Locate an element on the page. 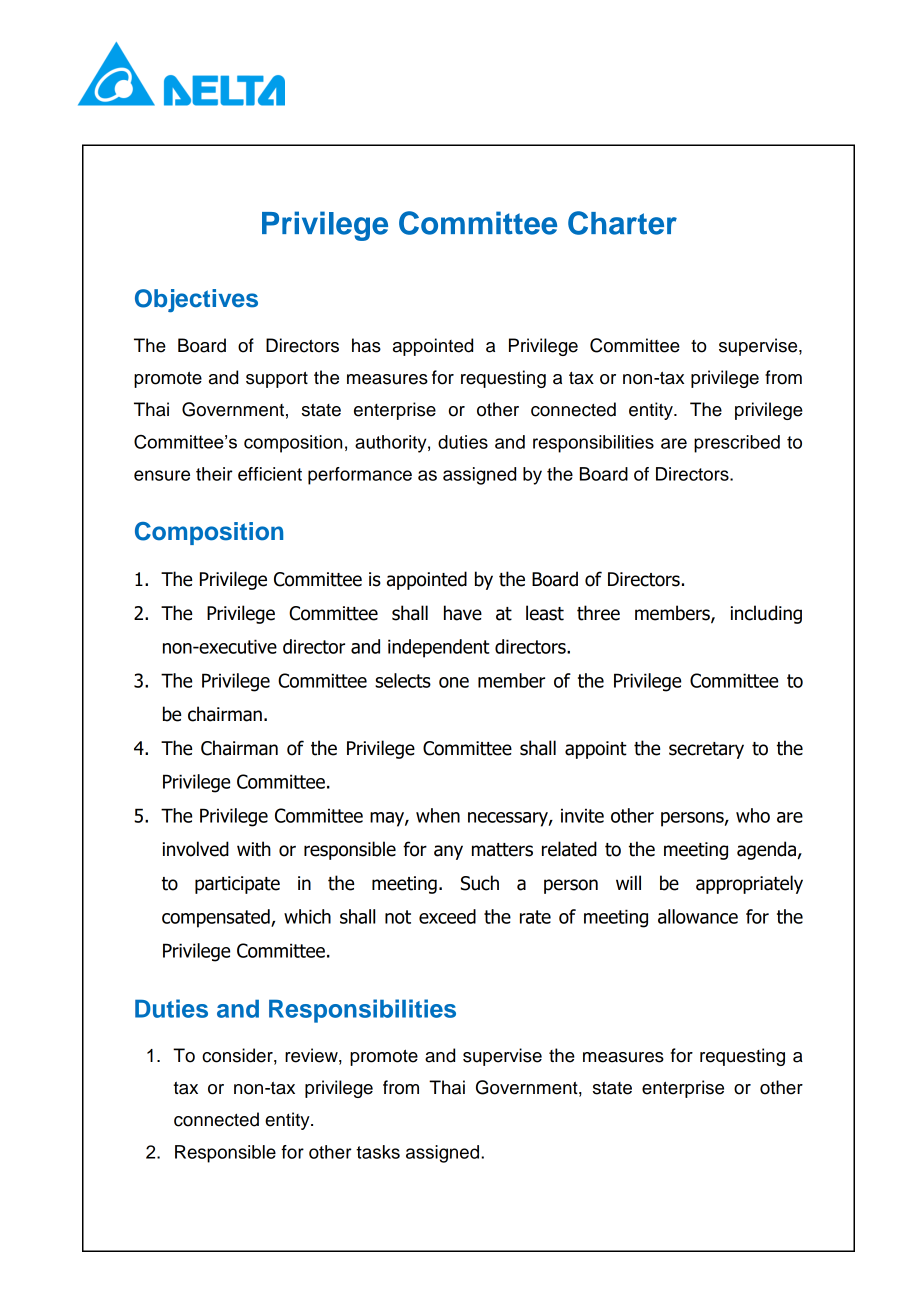 This document has width=924, height=1308. secretary is located at coordinates (706, 750).
